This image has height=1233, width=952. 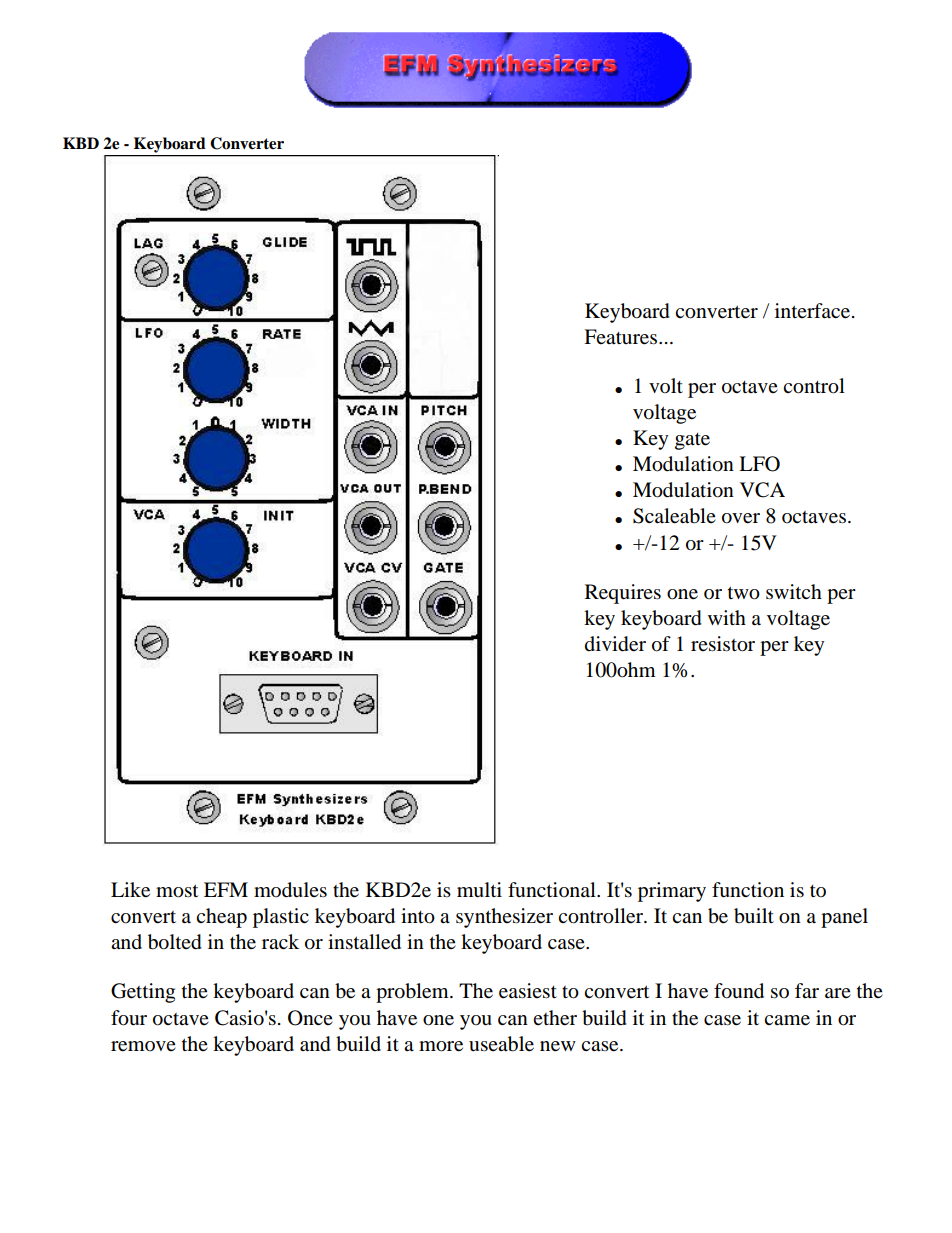 What do you see at coordinates (672, 892) in the image?
I see `primary` at bounding box center [672, 892].
